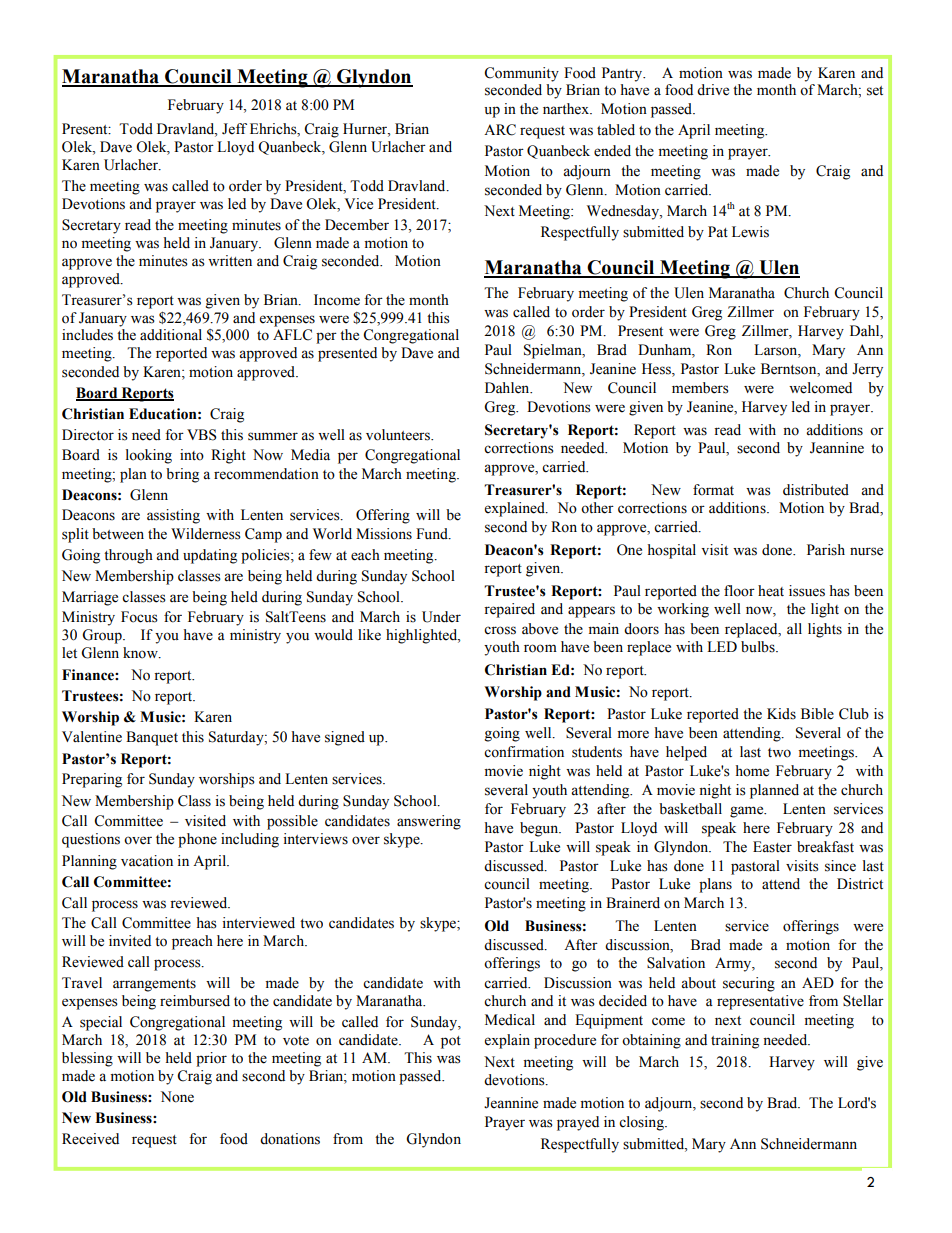 Image resolution: width=952 pixels, height=1233 pixels. What do you see at coordinates (234, 129) in the screenshot?
I see `Jeff` at bounding box center [234, 129].
